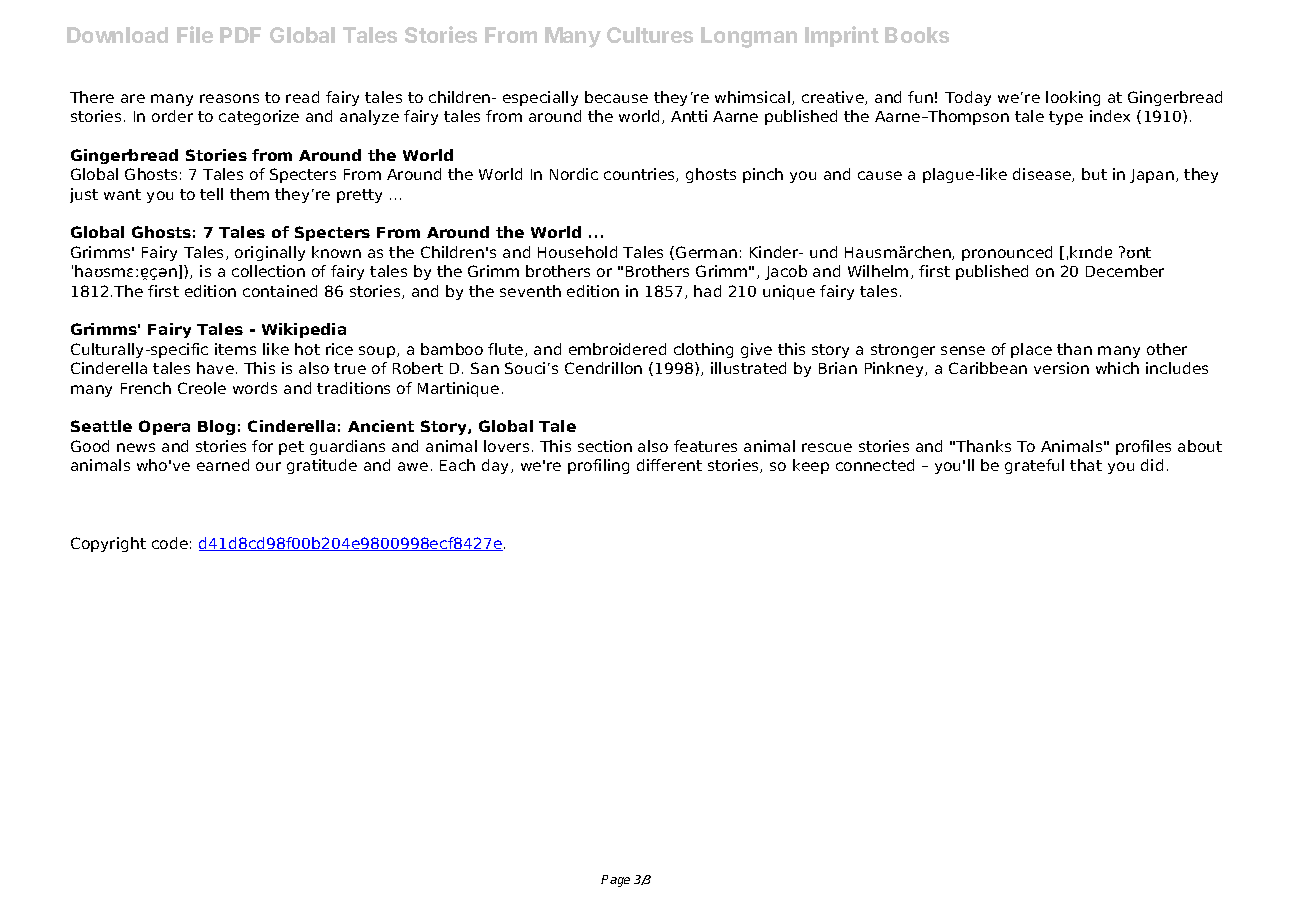 The height and width of the screenshot is (924, 1308). I want to click on different, so click(669, 465).
